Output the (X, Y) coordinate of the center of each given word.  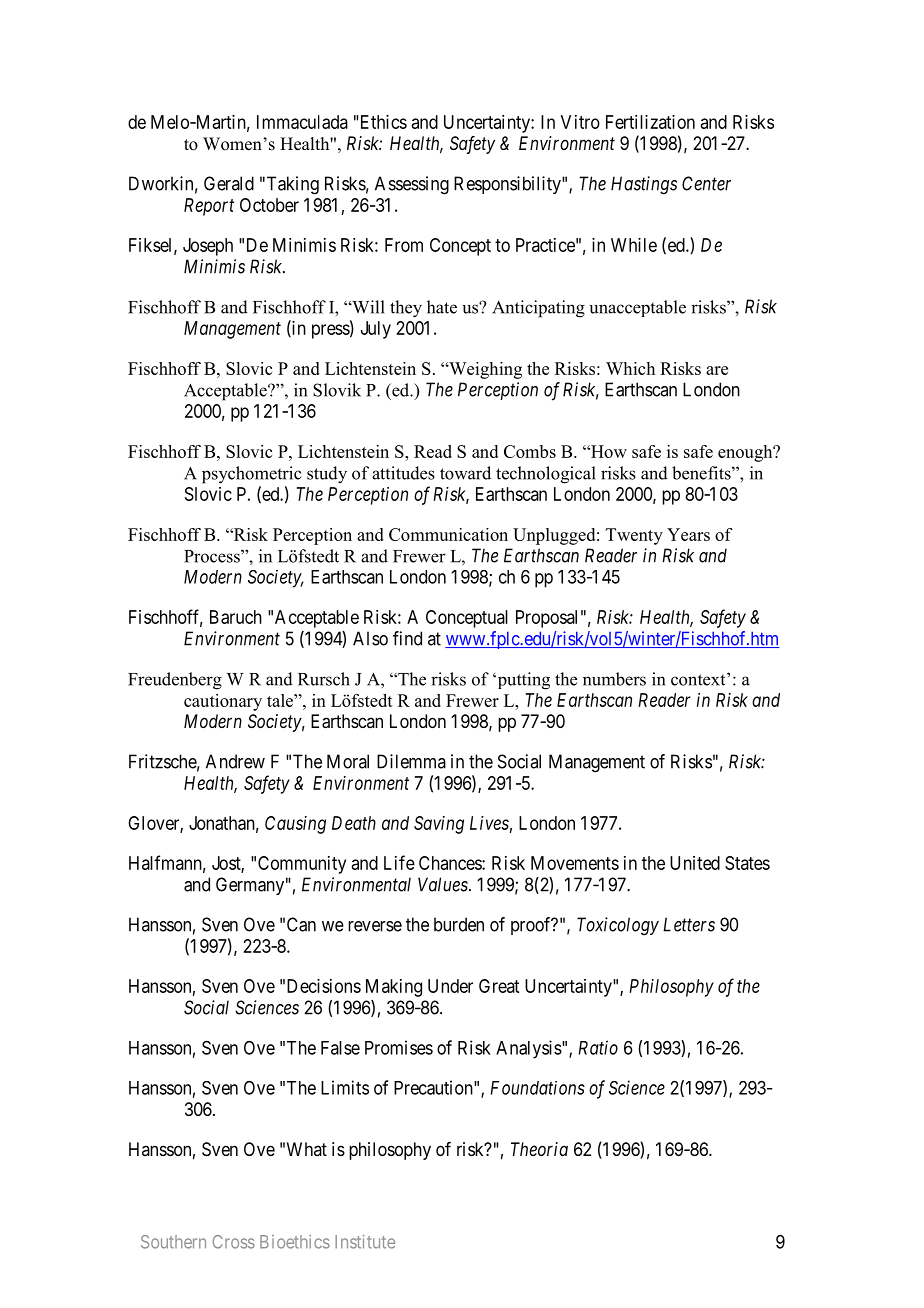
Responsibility (508, 185)
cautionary (223, 702)
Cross (234, 1242)
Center (706, 183)
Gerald (229, 183)
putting (522, 681)
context (699, 679)
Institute (365, 1242)
